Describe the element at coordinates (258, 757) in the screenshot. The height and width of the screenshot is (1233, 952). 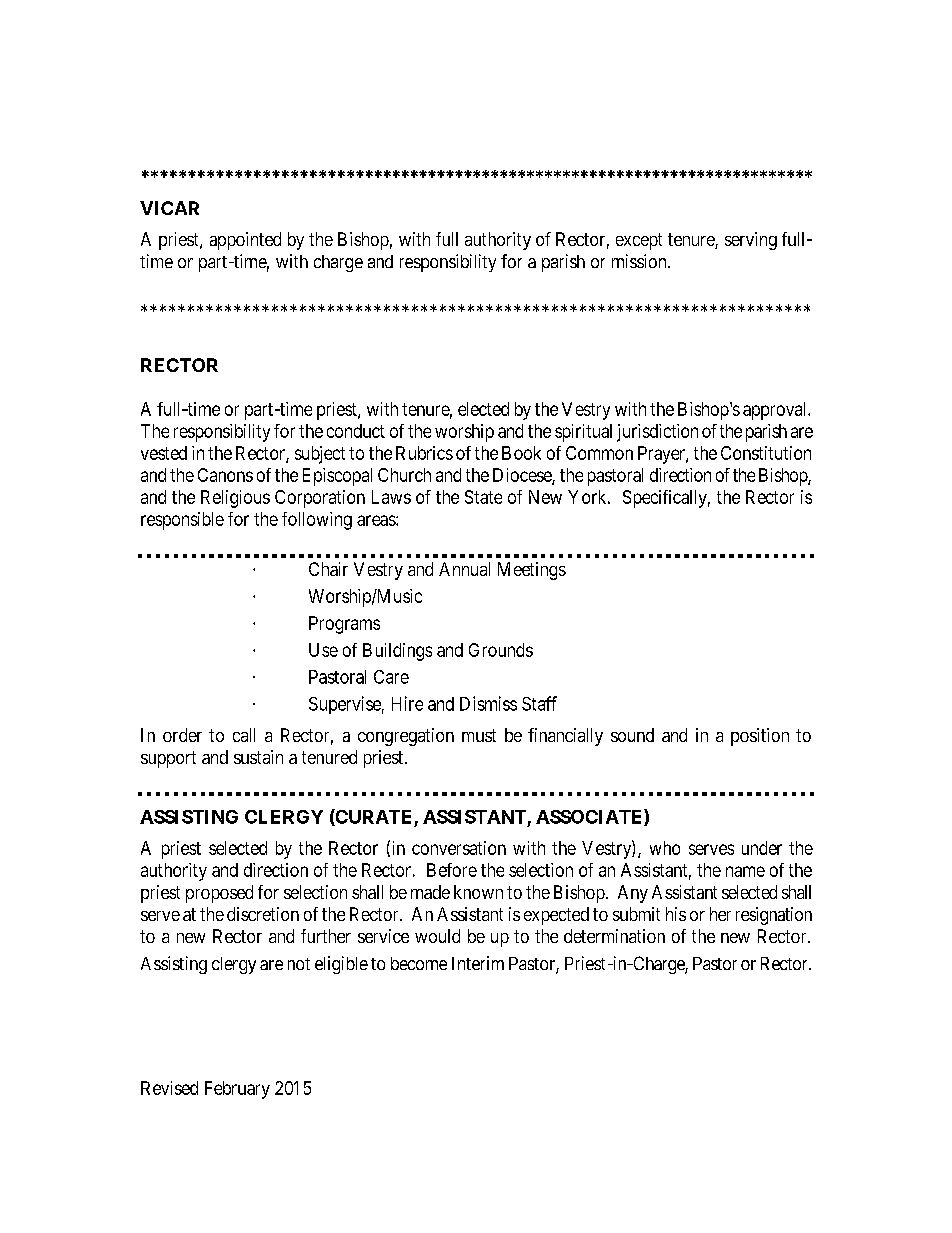
I see `sustain` at that location.
